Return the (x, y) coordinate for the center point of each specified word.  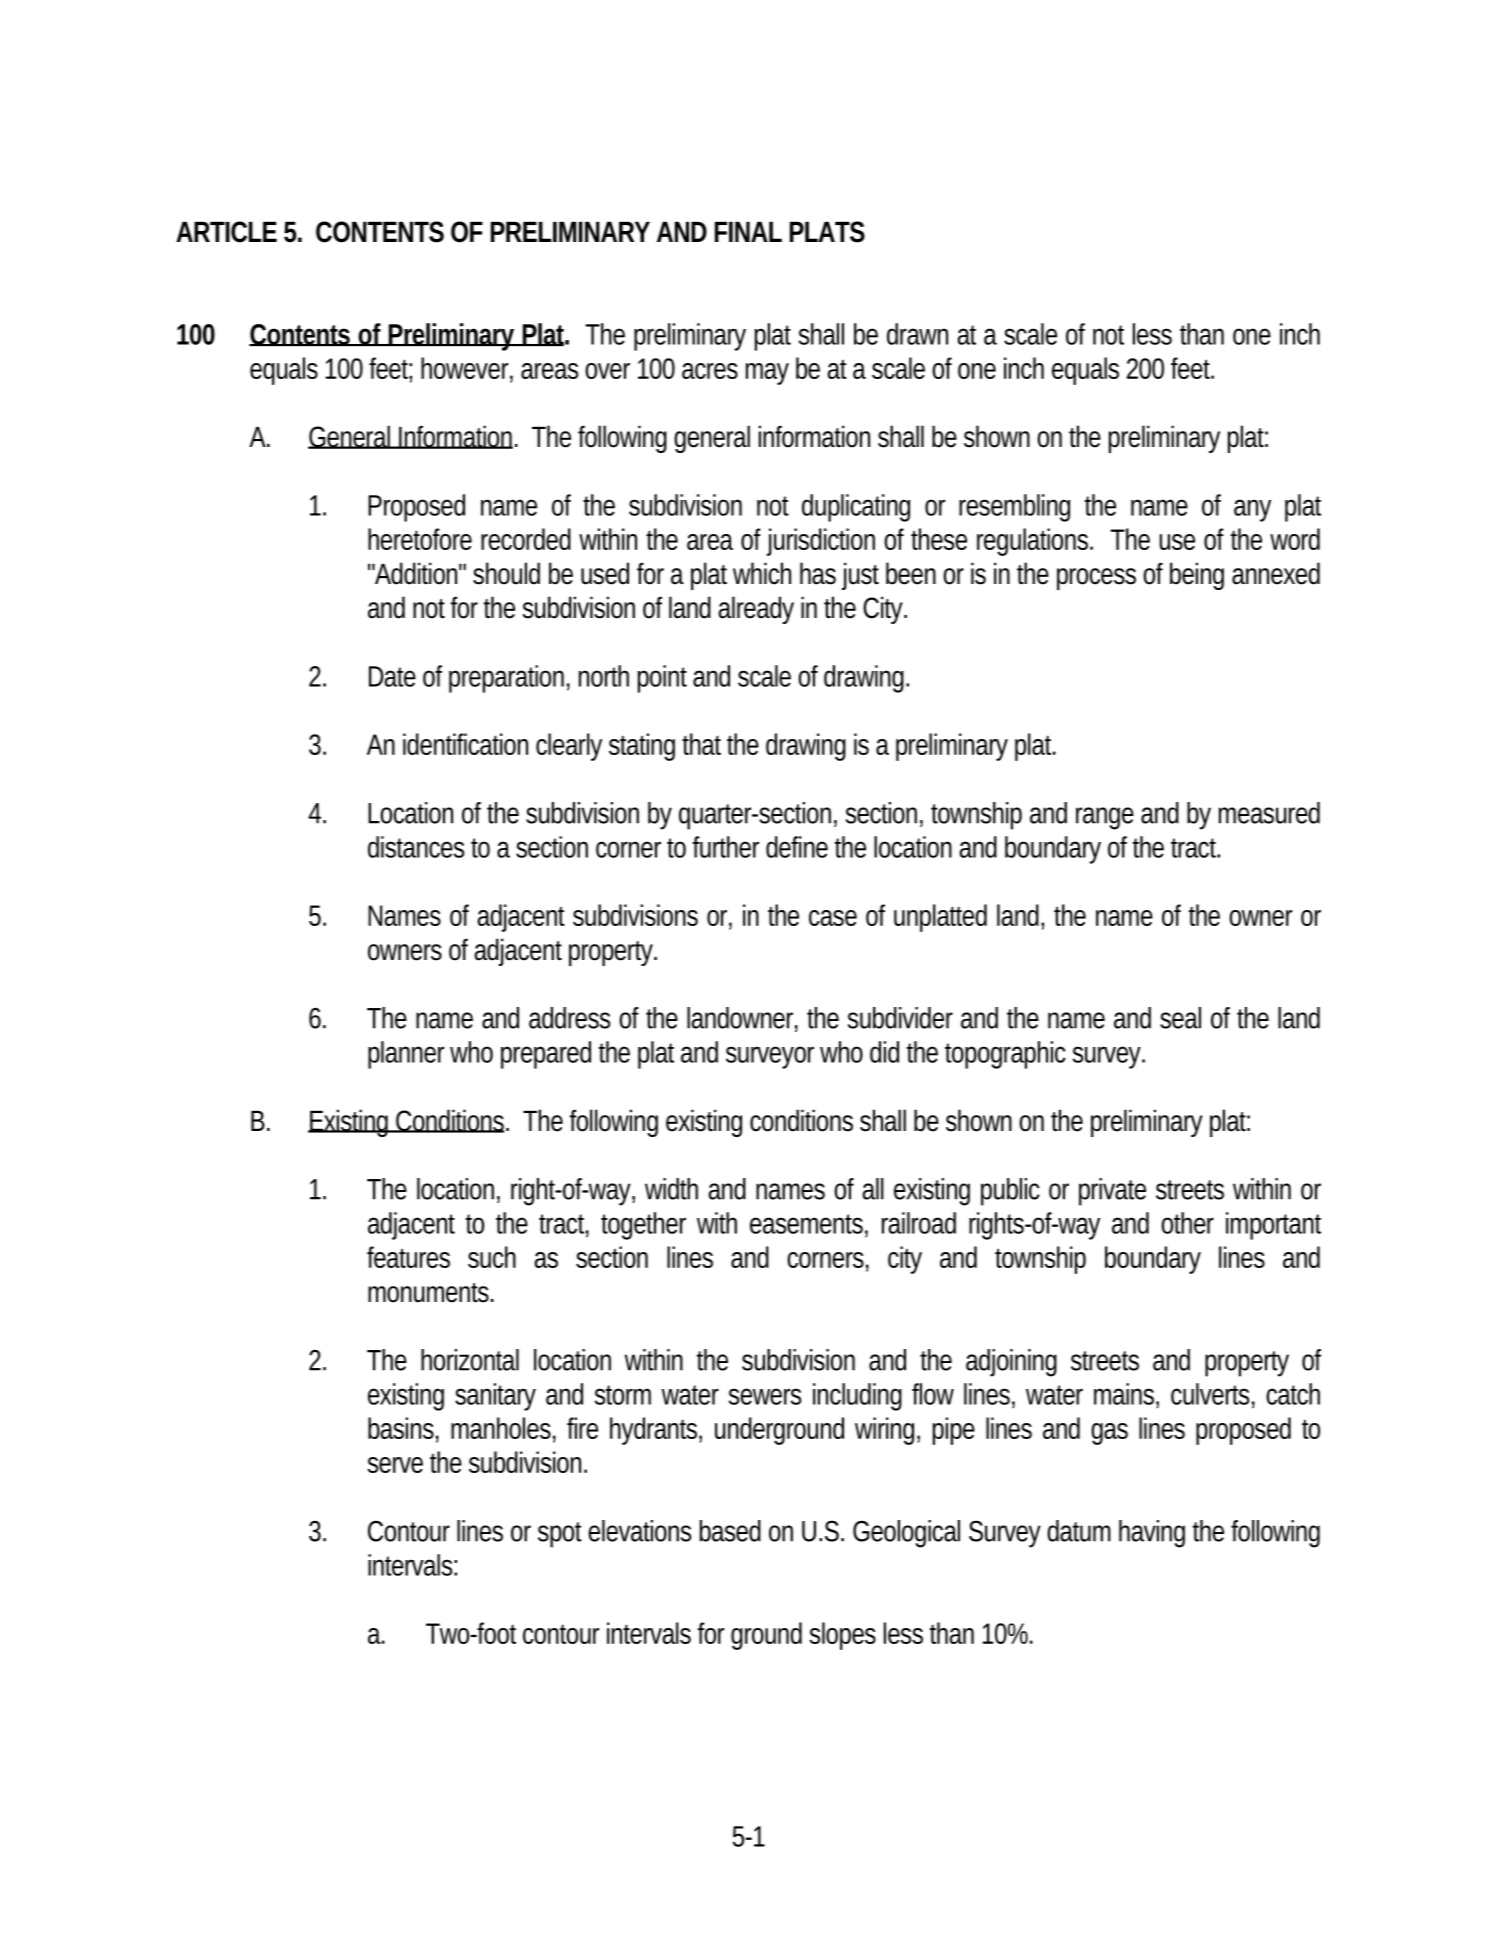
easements (806, 1224)
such (492, 1257)
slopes (842, 1636)
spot (560, 1535)
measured (1269, 813)
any (1252, 510)
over (607, 371)
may (767, 374)
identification (465, 744)
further (726, 847)
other (1187, 1223)
